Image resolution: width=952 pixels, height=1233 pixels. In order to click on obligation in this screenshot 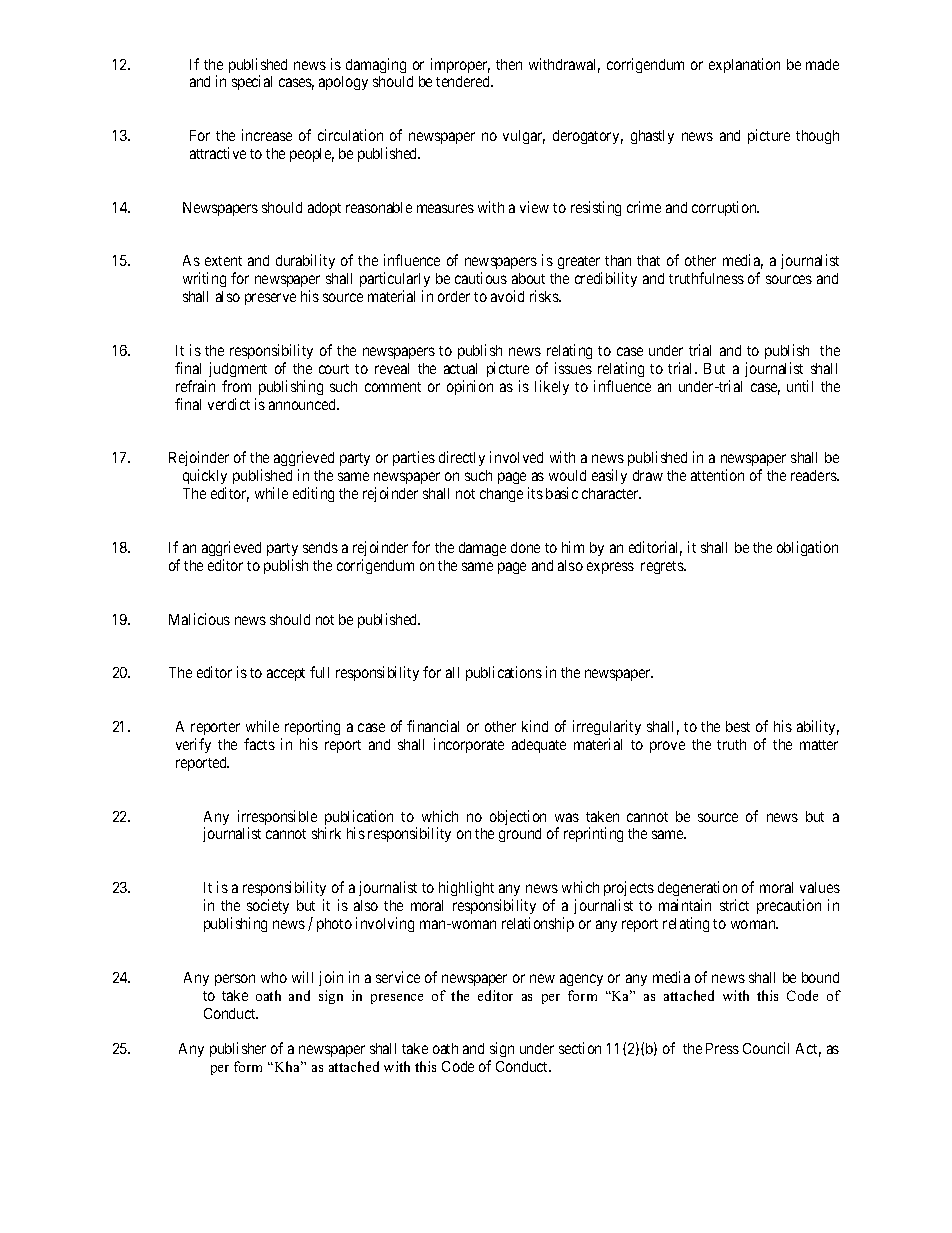, I will do `click(807, 548)`.
